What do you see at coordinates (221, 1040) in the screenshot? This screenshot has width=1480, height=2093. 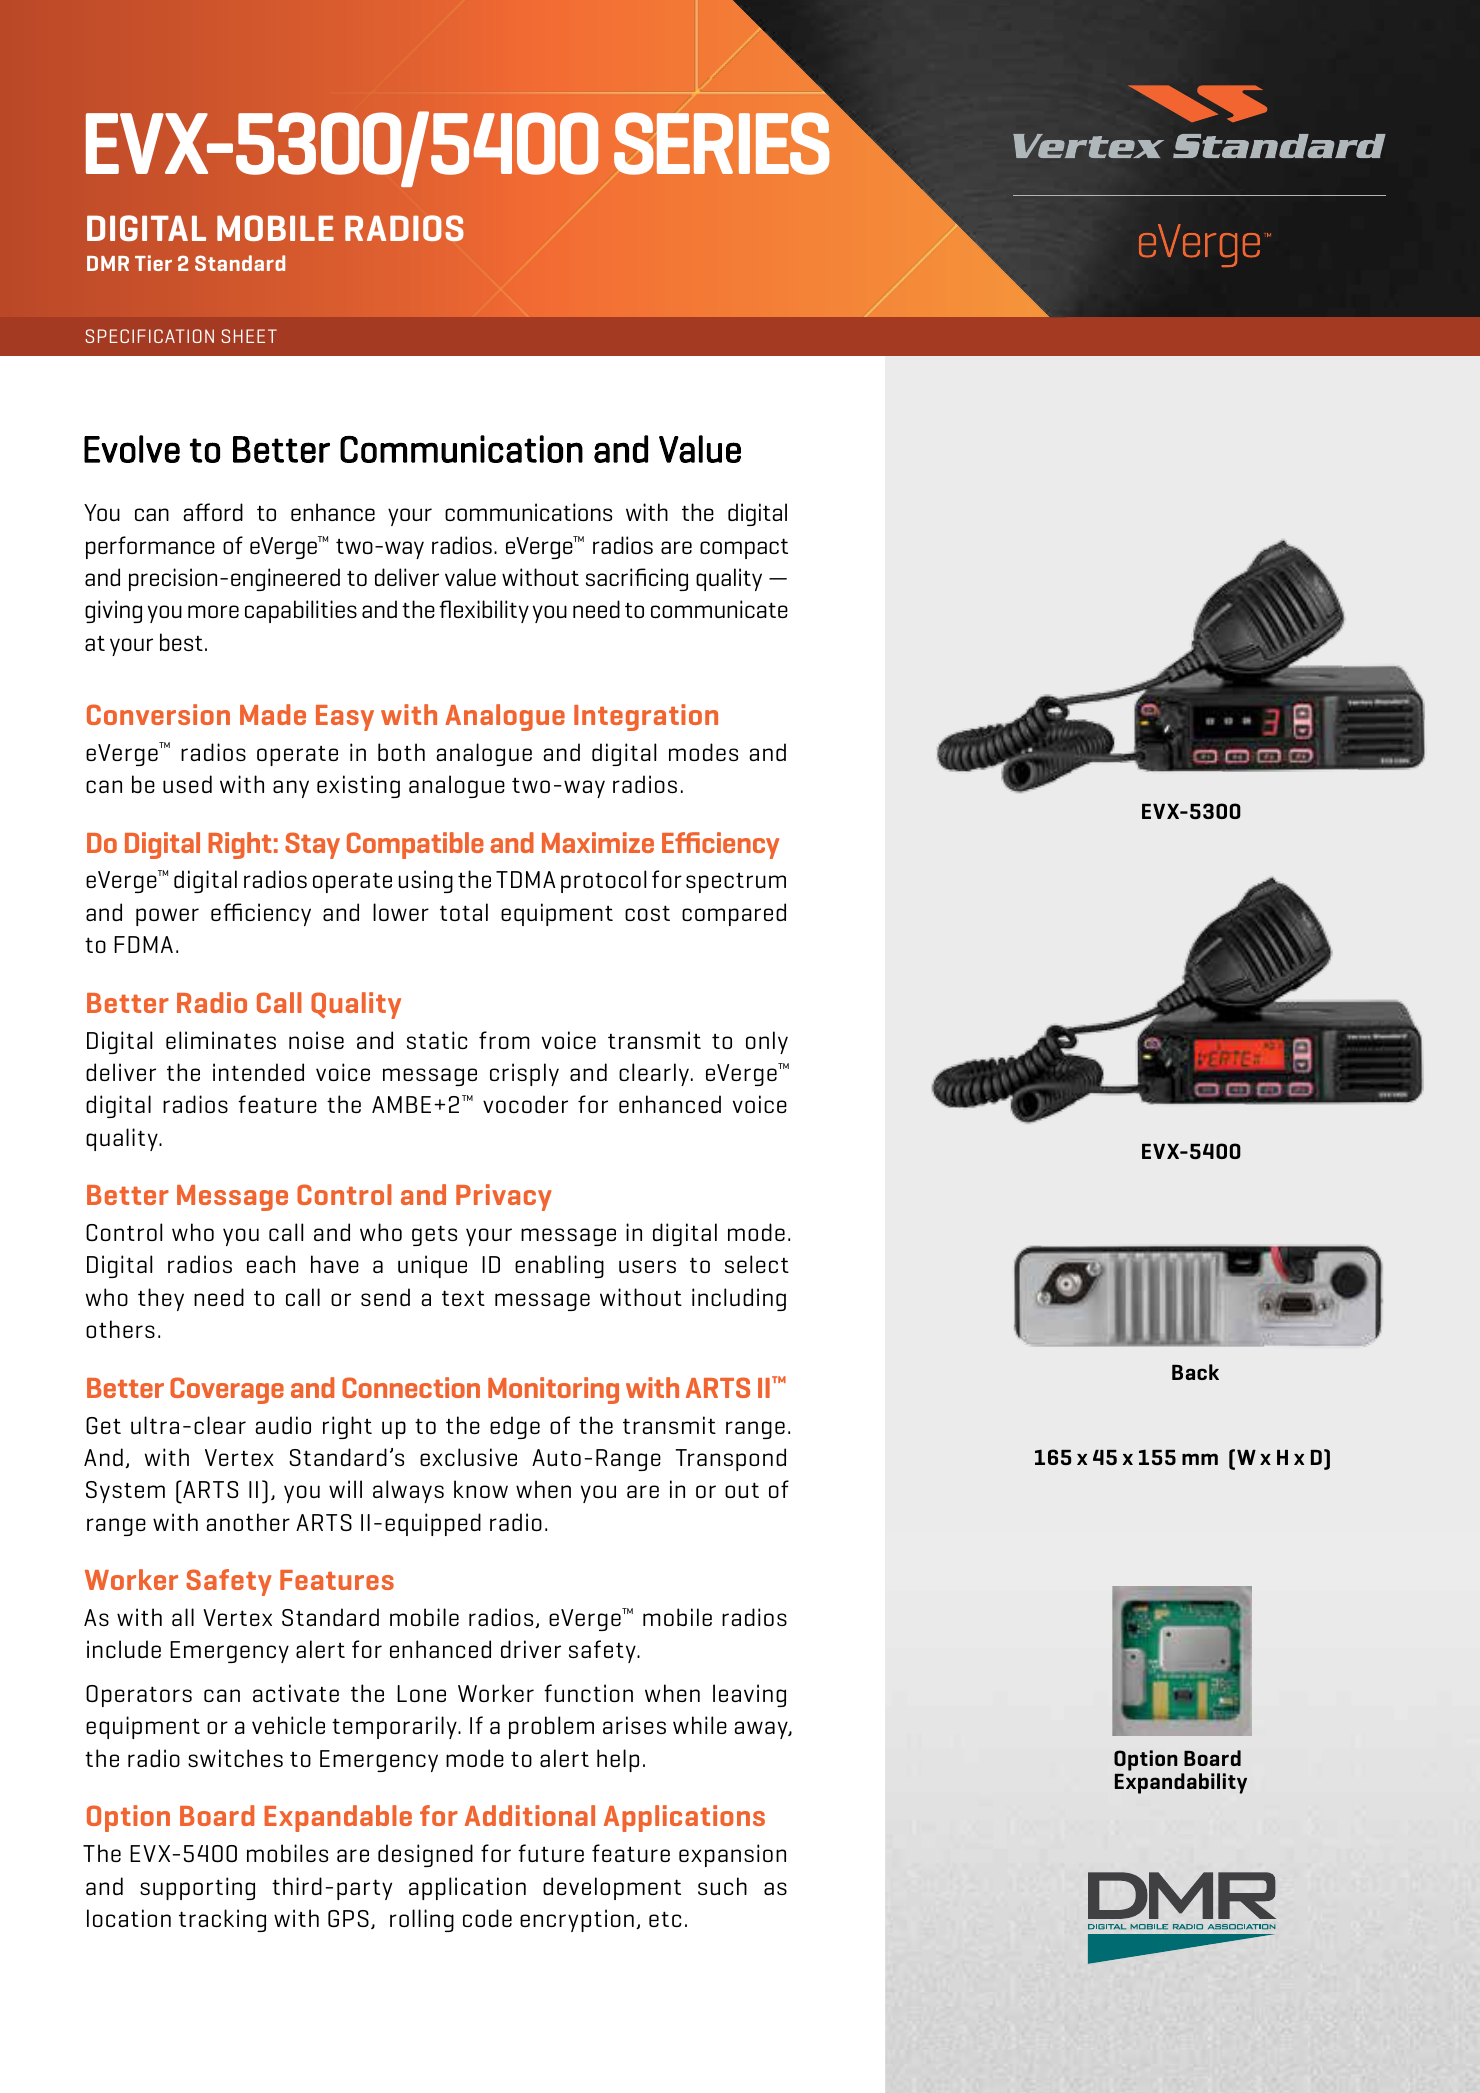 I see `eliminates` at bounding box center [221, 1040].
